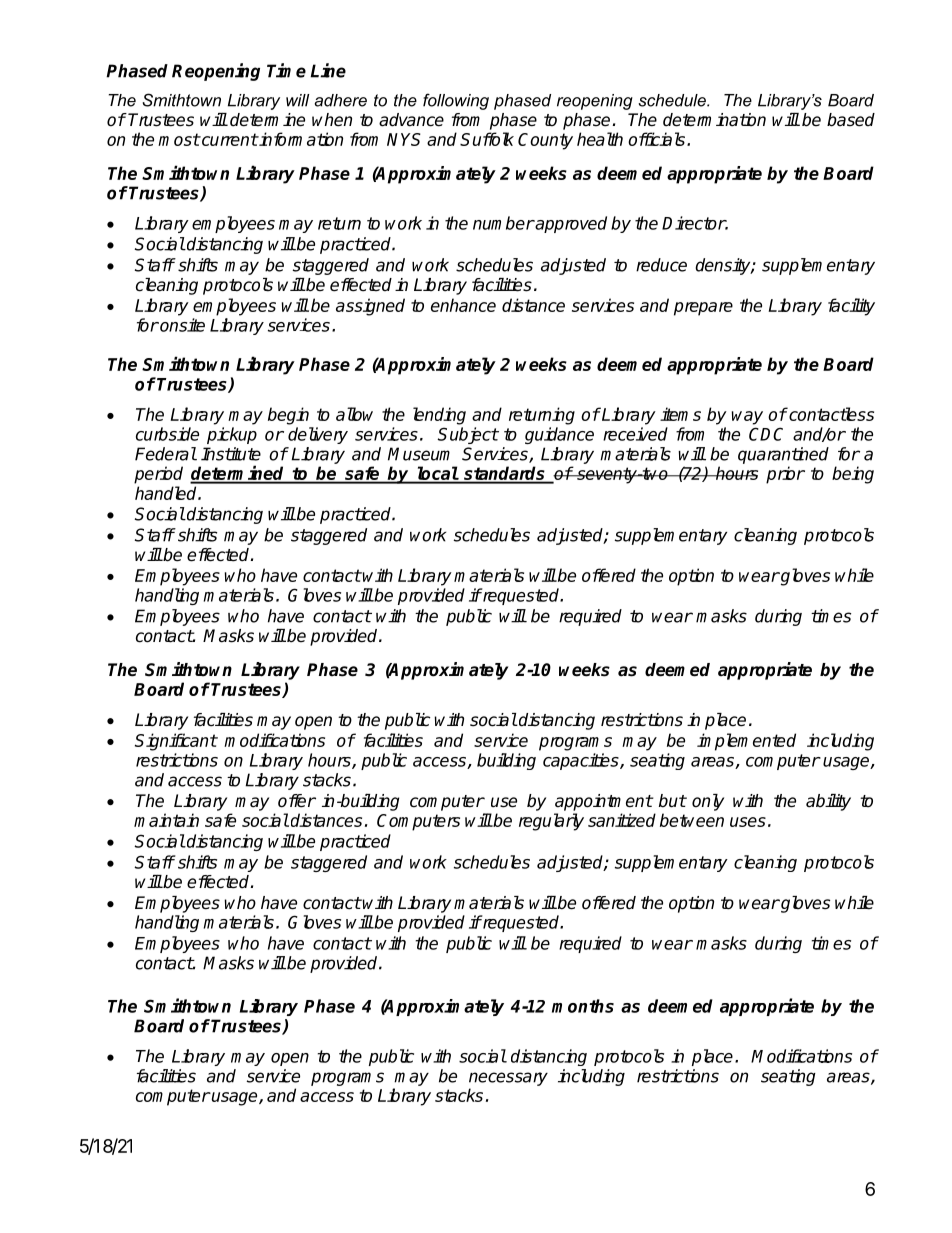 The image size is (952, 1233). What do you see at coordinates (468, 435) in the image?
I see `Subject` at bounding box center [468, 435].
